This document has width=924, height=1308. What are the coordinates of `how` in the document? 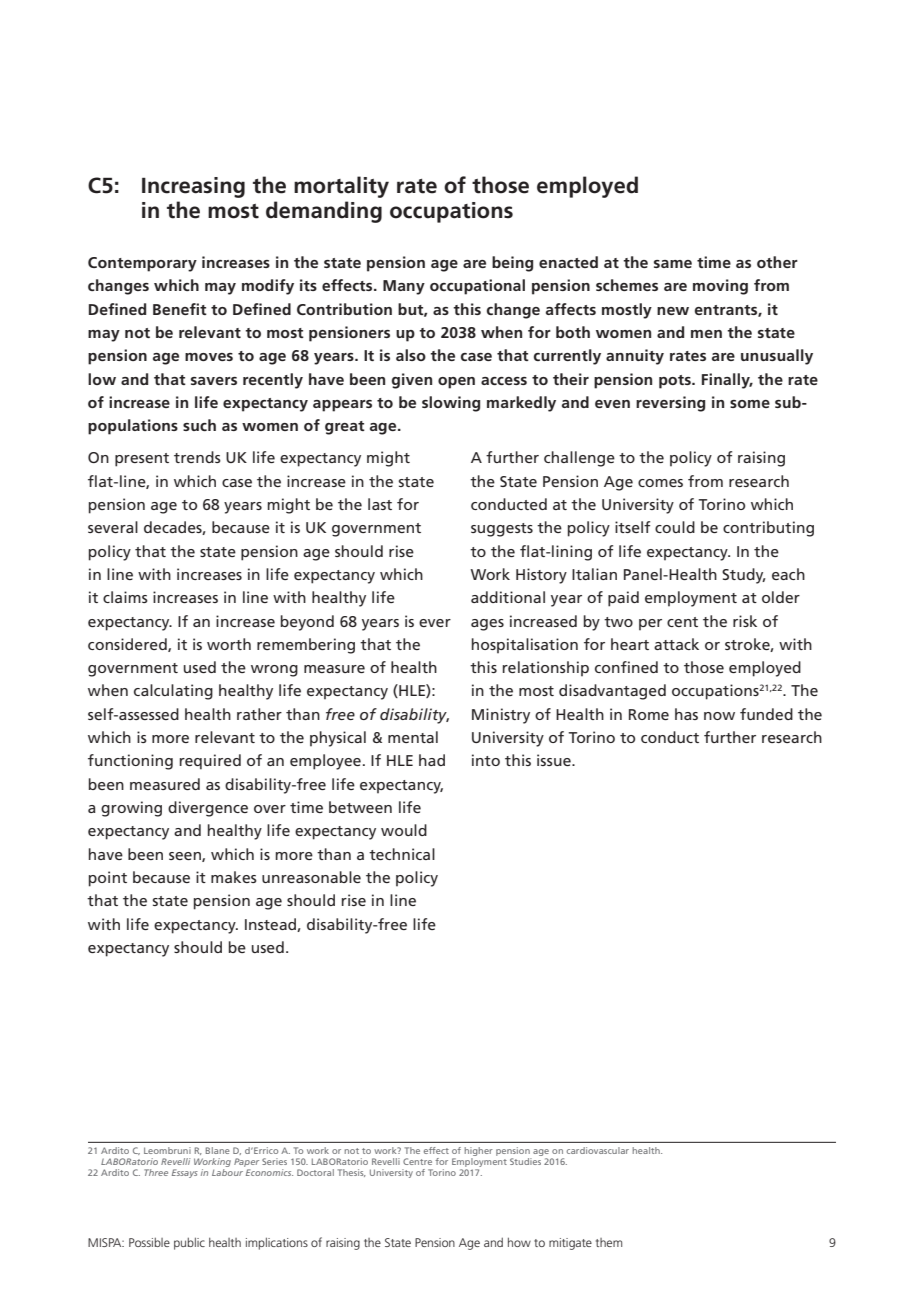 It's located at (519, 1242).
